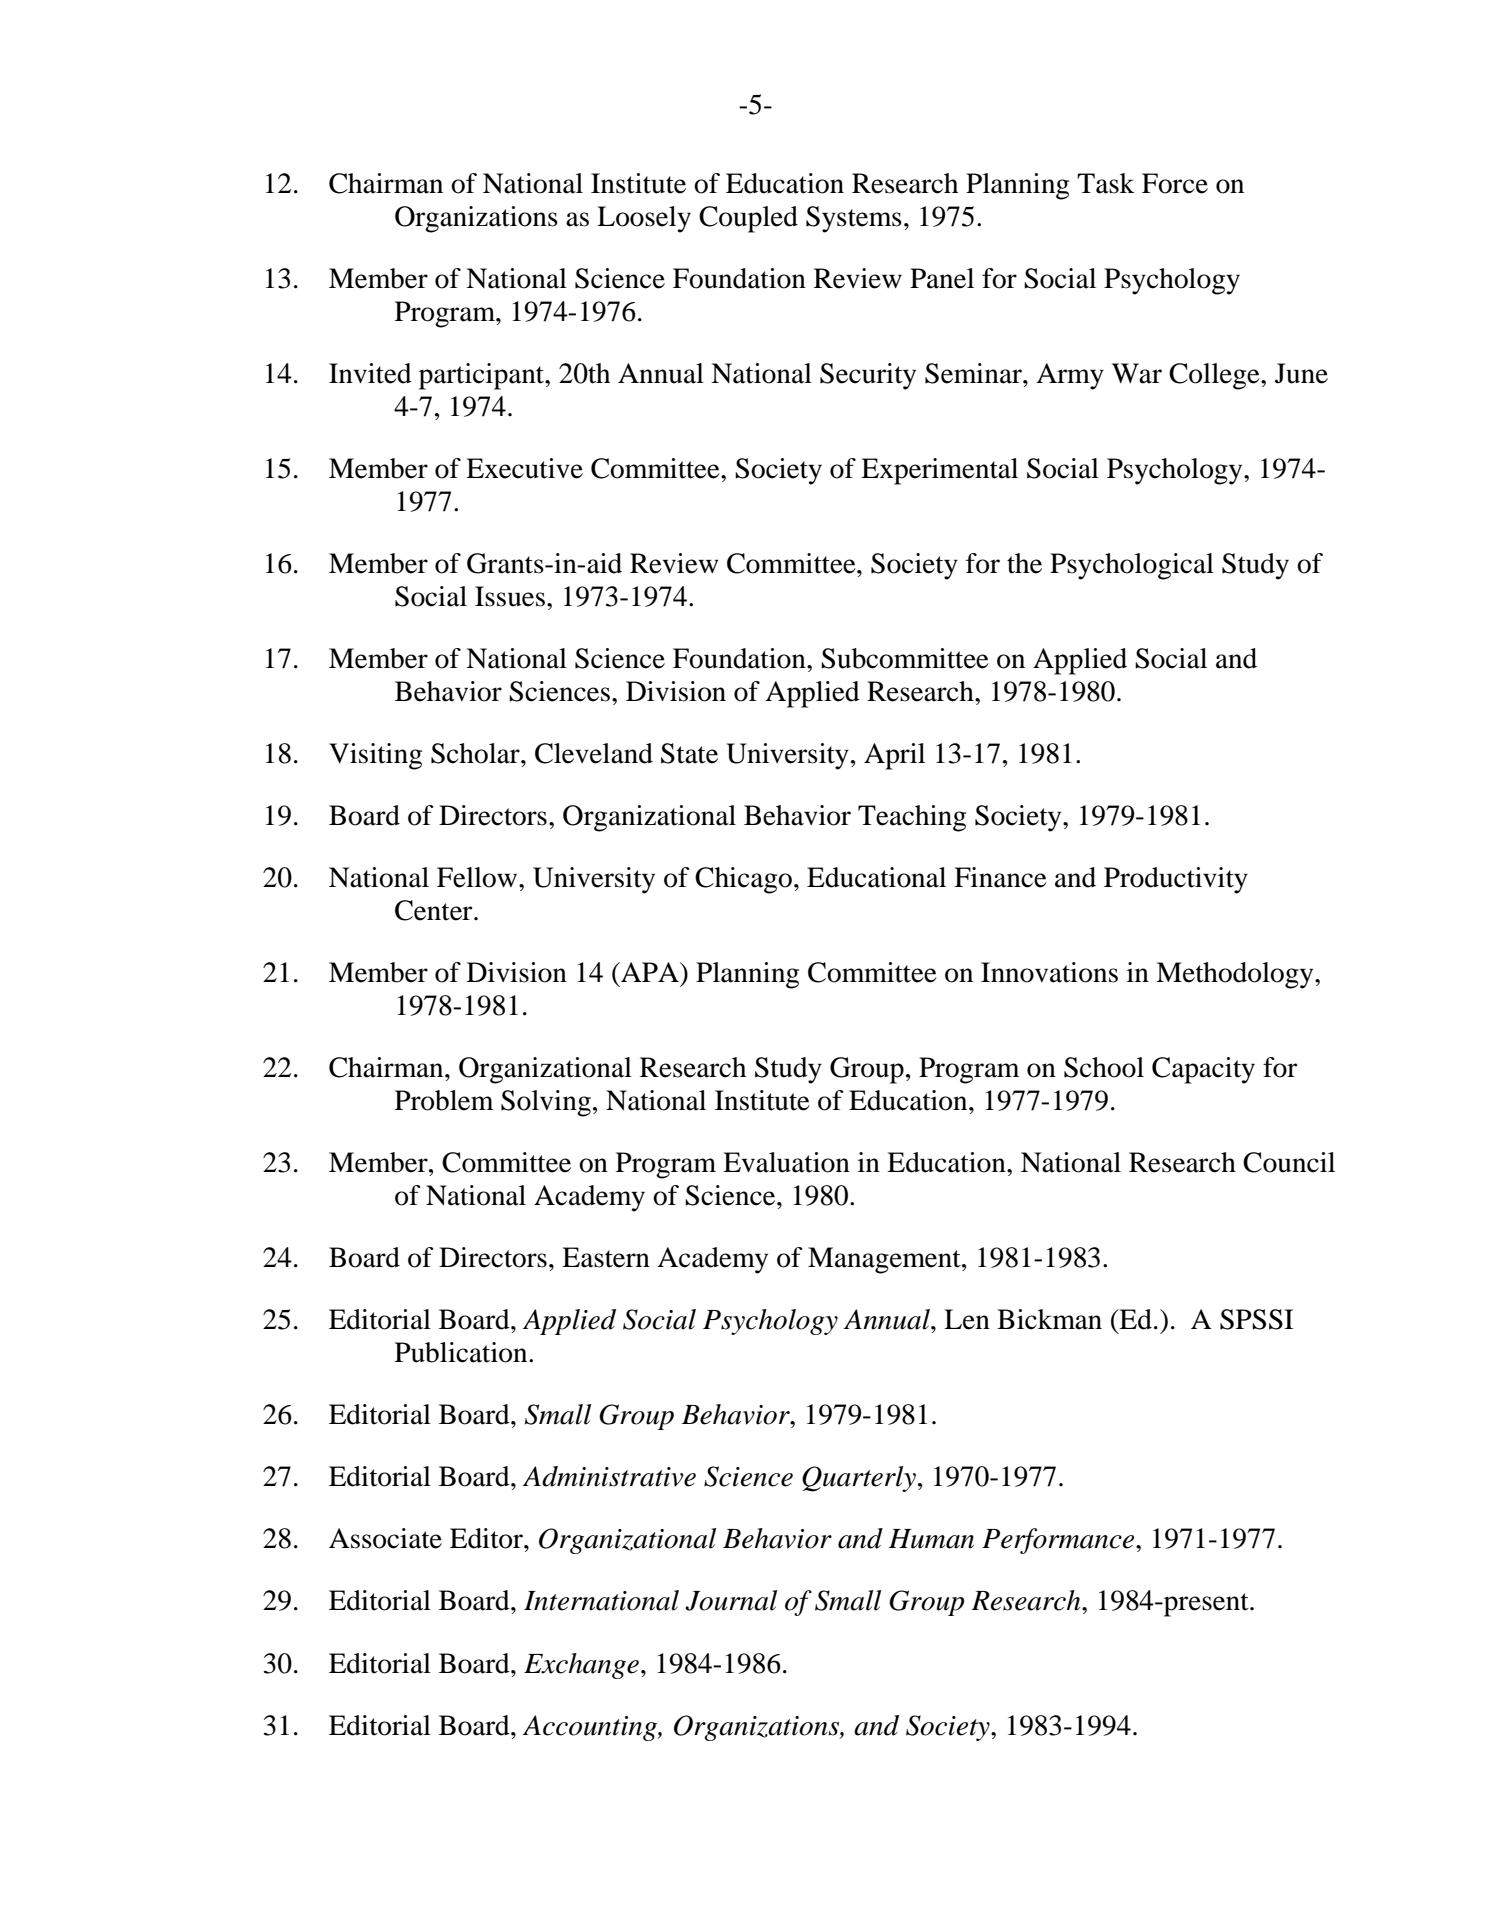 This screenshot has height=1929, width=1490. I want to click on Loosely, so click(644, 219).
